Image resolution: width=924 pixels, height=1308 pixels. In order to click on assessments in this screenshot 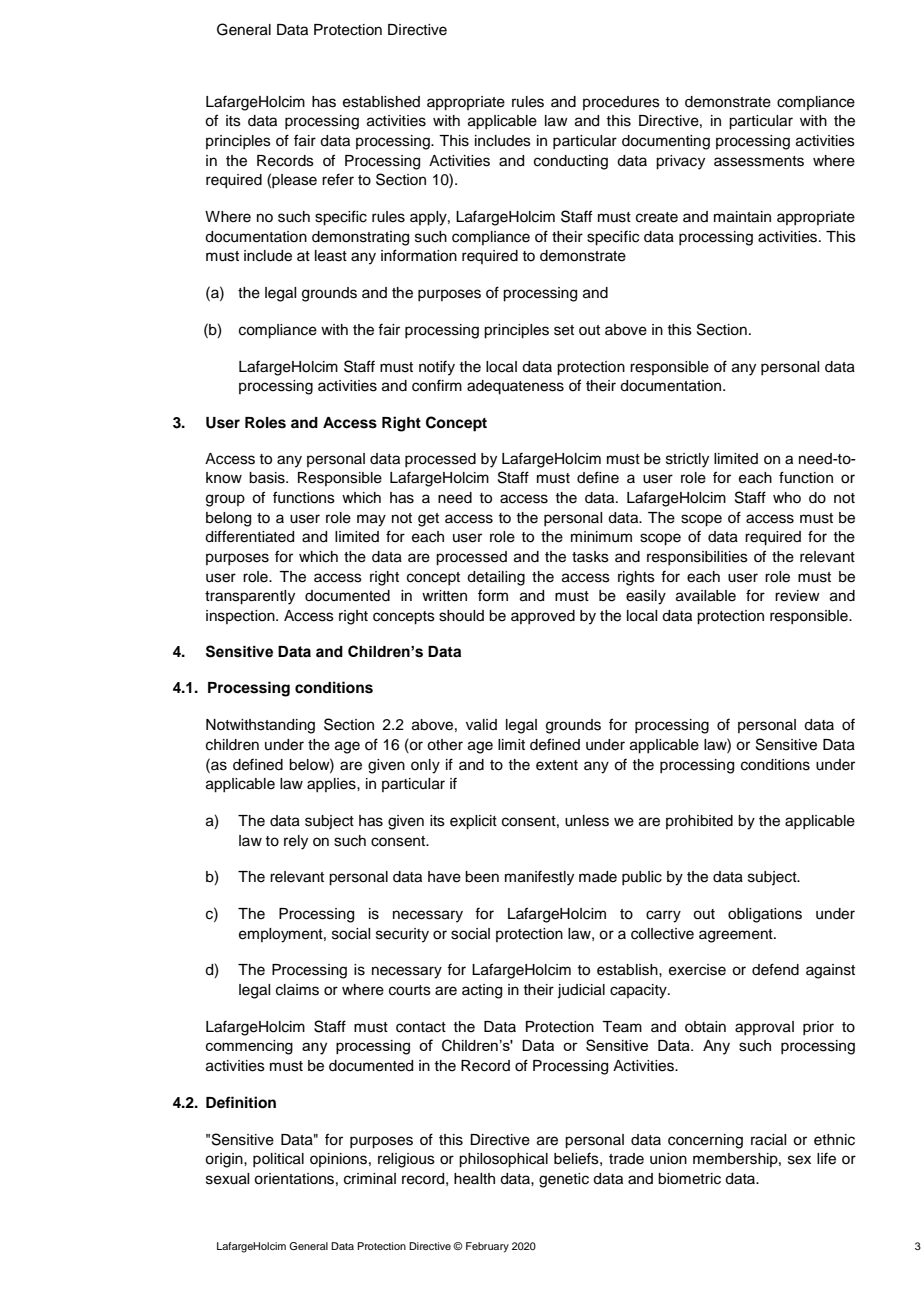, I will do `click(759, 161)`.
